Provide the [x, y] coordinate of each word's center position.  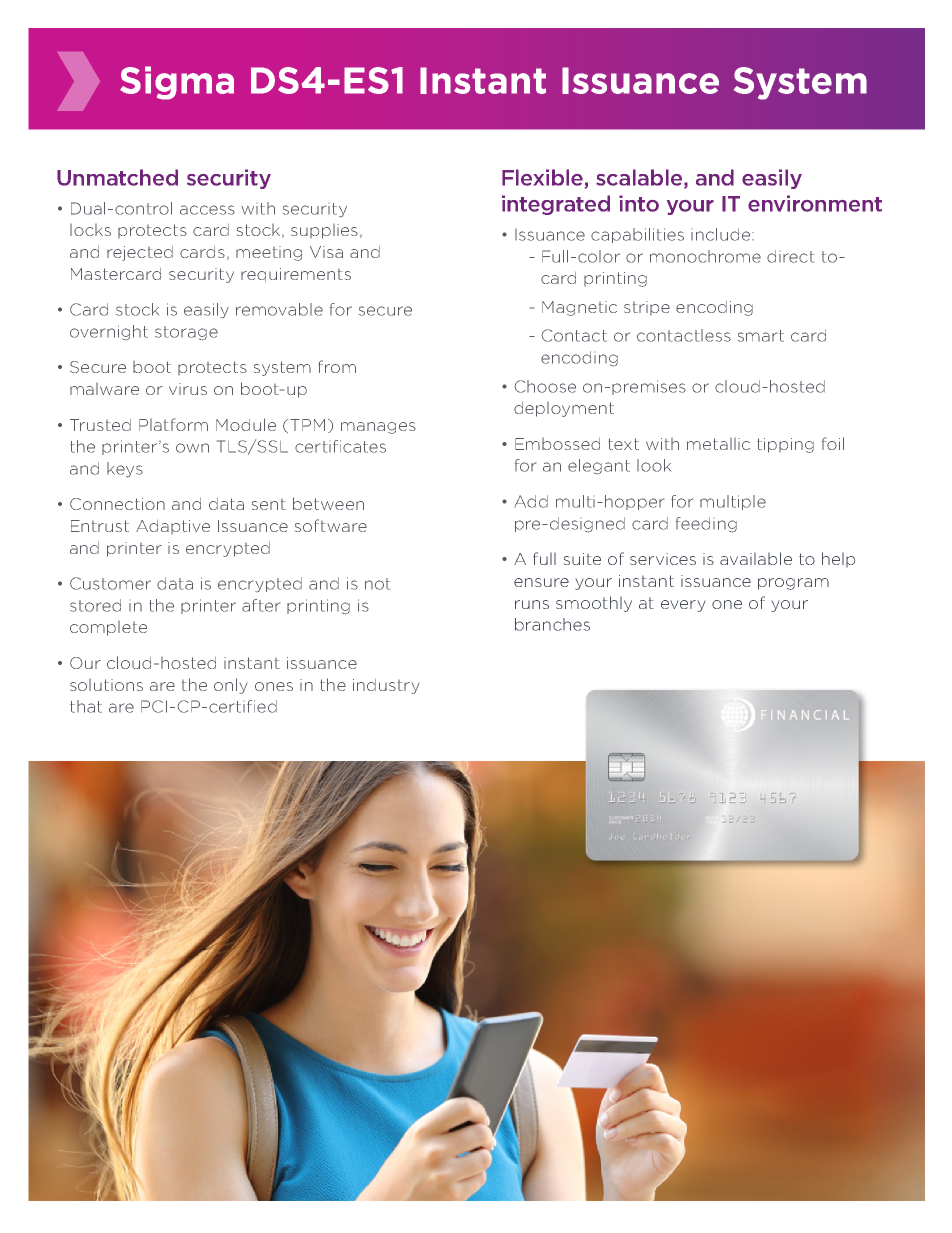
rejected [140, 253]
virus [188, 389]
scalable [640, 178]
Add [531, 501]
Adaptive [173, 527]
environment [815, 203]
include [720, 234]
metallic [718, 444]
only [230, 686]
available [756, 558]
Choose [545, 386]
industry [386, 686]
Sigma [177, 83]
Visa [326, 252]
